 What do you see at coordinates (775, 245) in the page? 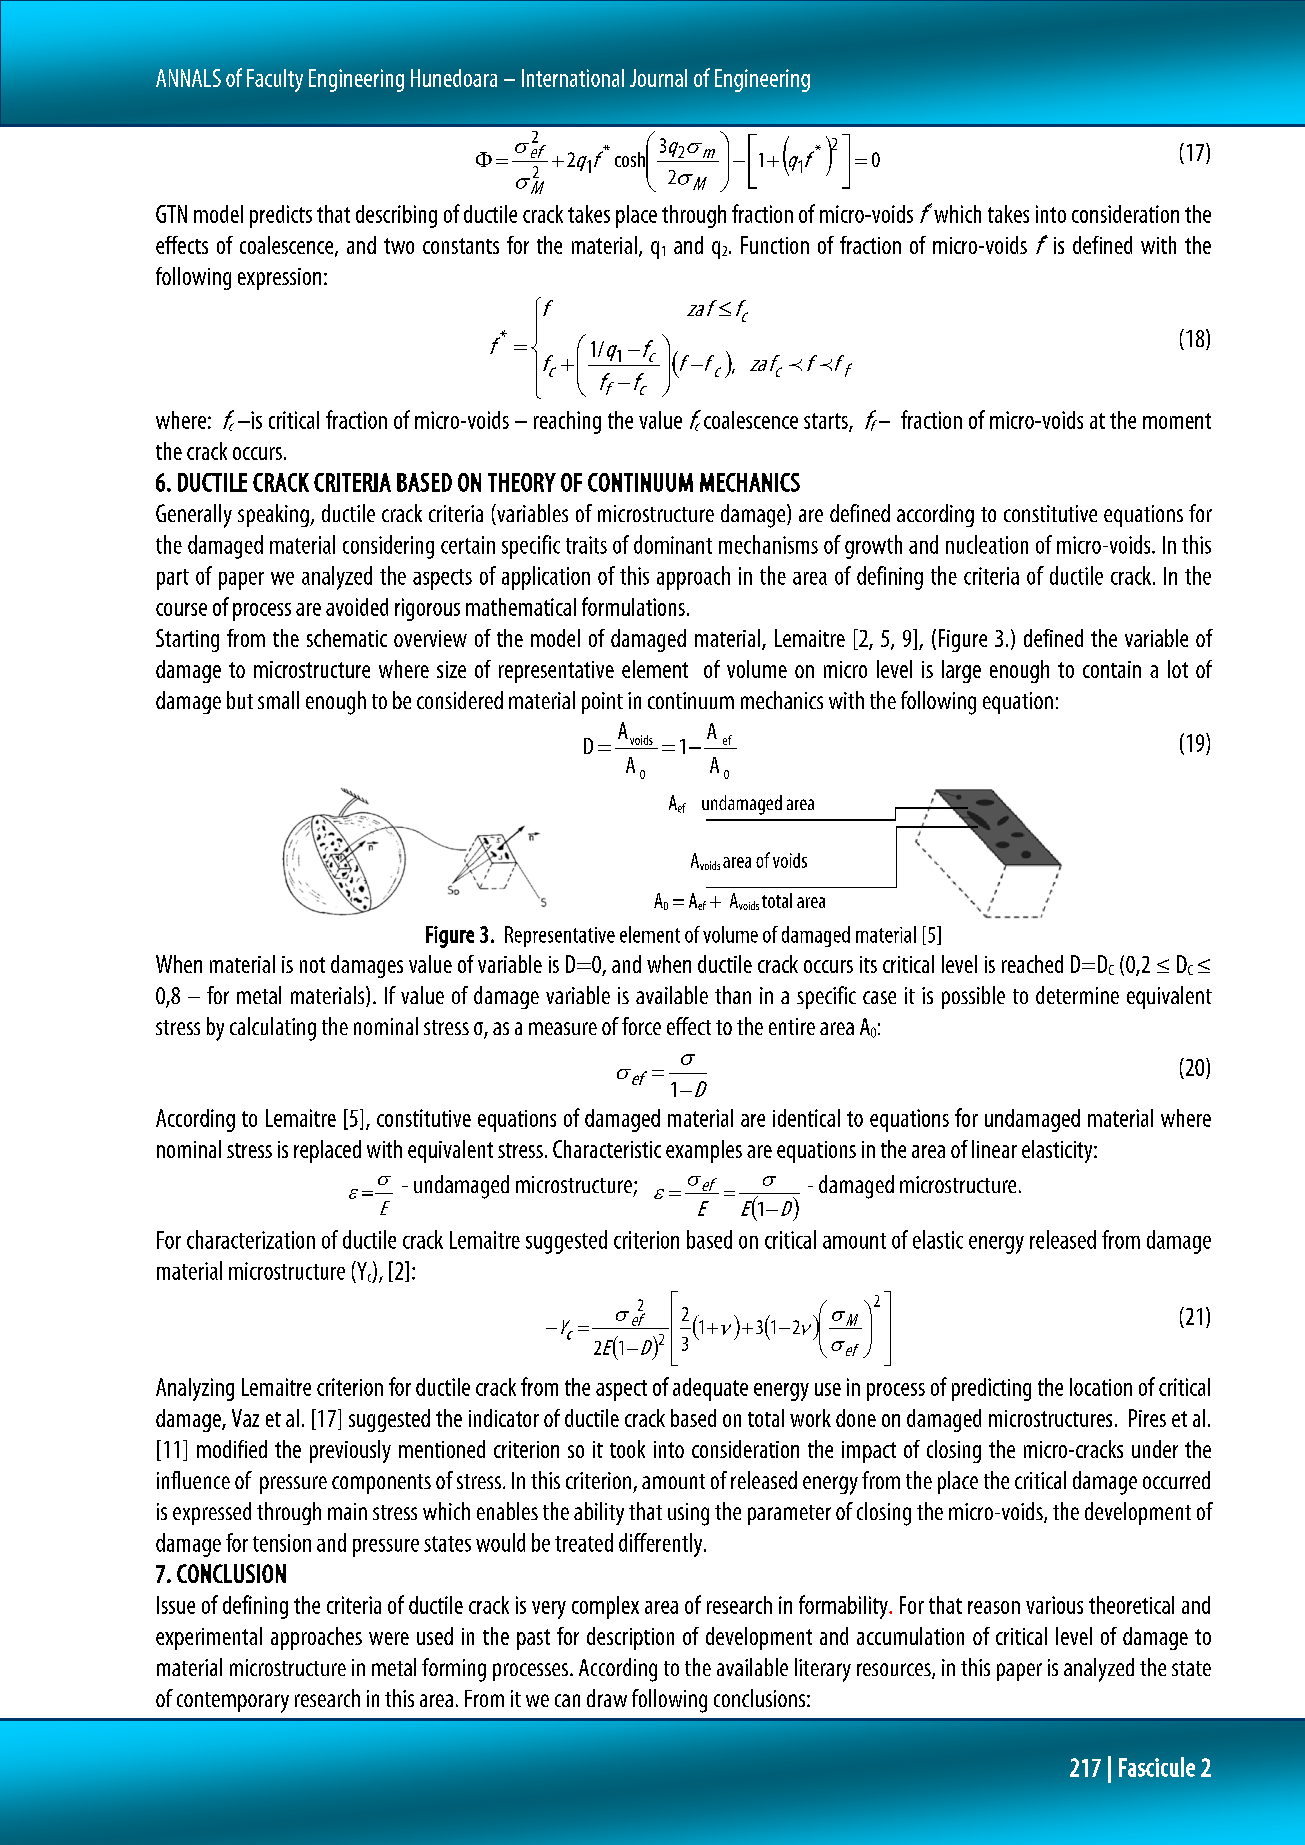
I see `Function` at bounding box center [775, 245].
